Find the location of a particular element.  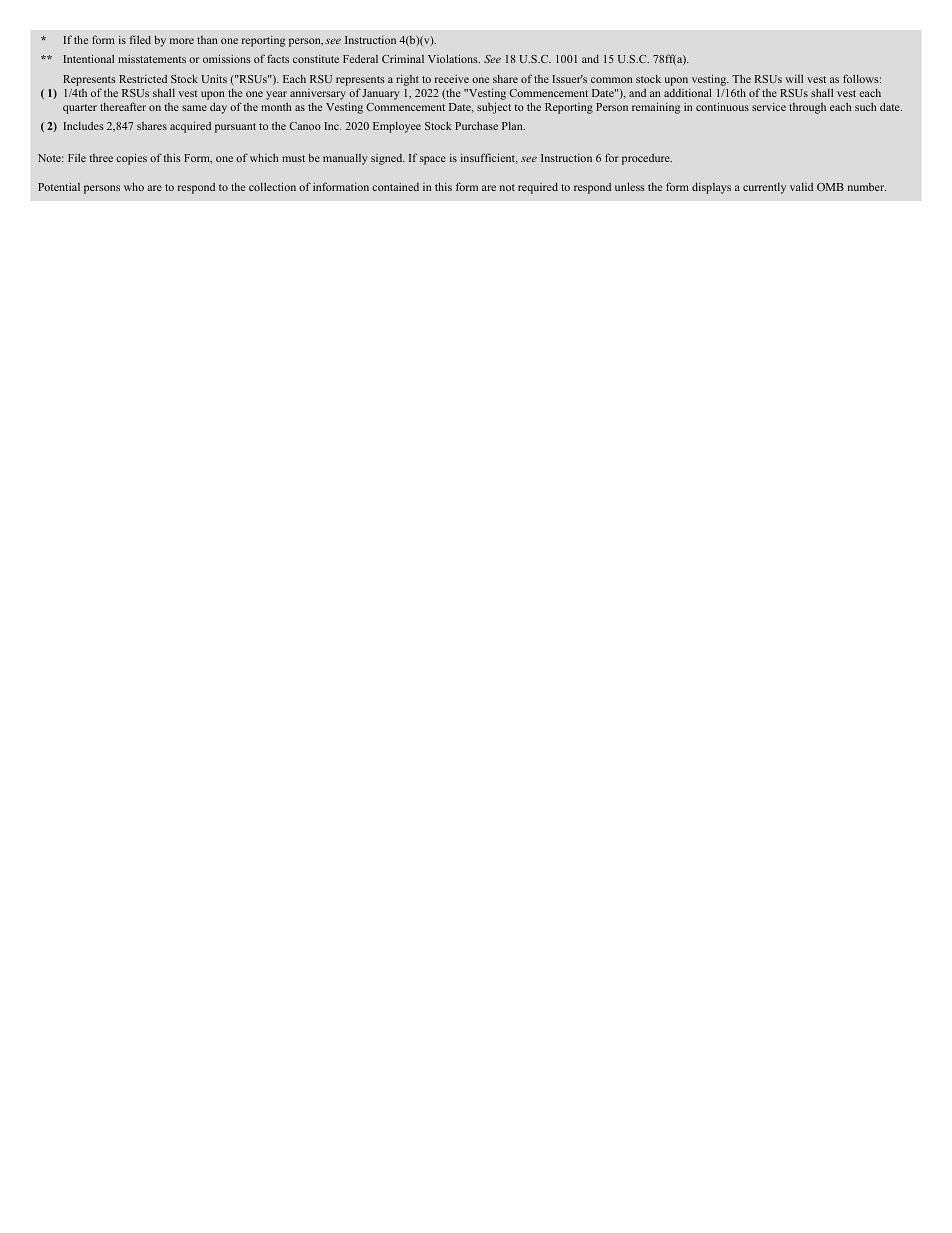

who is located at coordinates (134, 186).
